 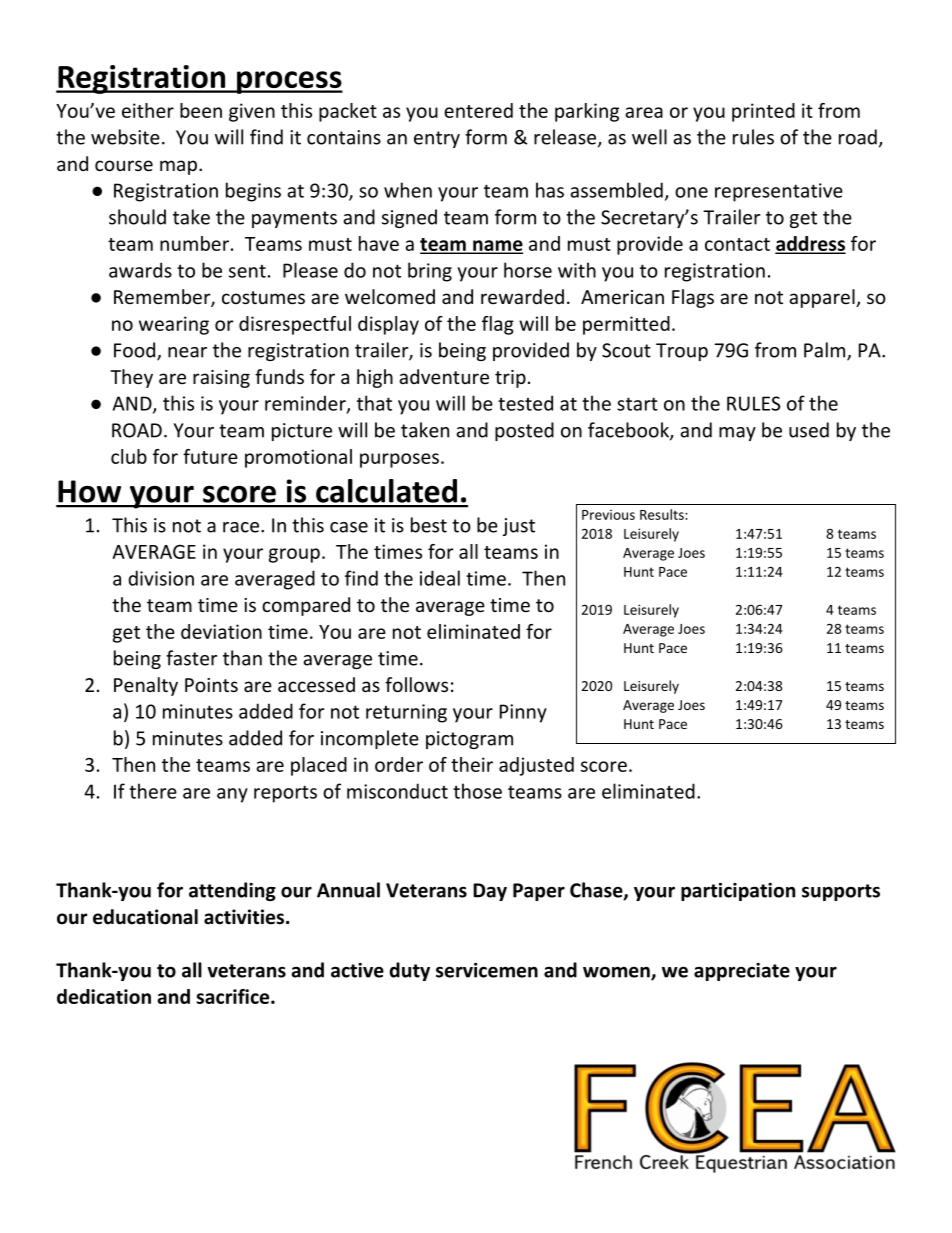 What do you see at coordinates (153, 791) in the screenshot?
I see `there` at bounding box center [153, 791].
